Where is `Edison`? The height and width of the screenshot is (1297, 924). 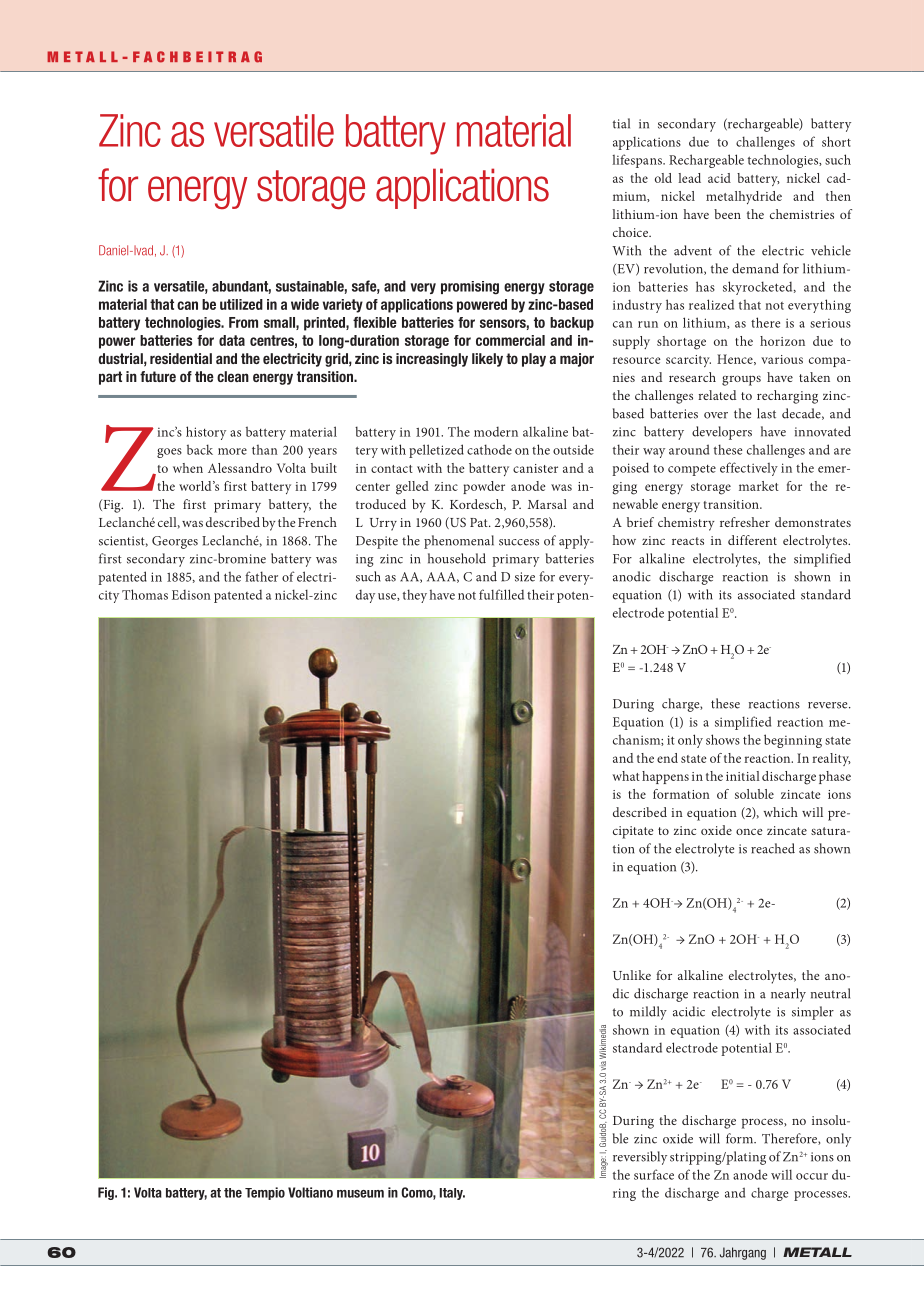
Edison is located at coordinates (191, 595).
